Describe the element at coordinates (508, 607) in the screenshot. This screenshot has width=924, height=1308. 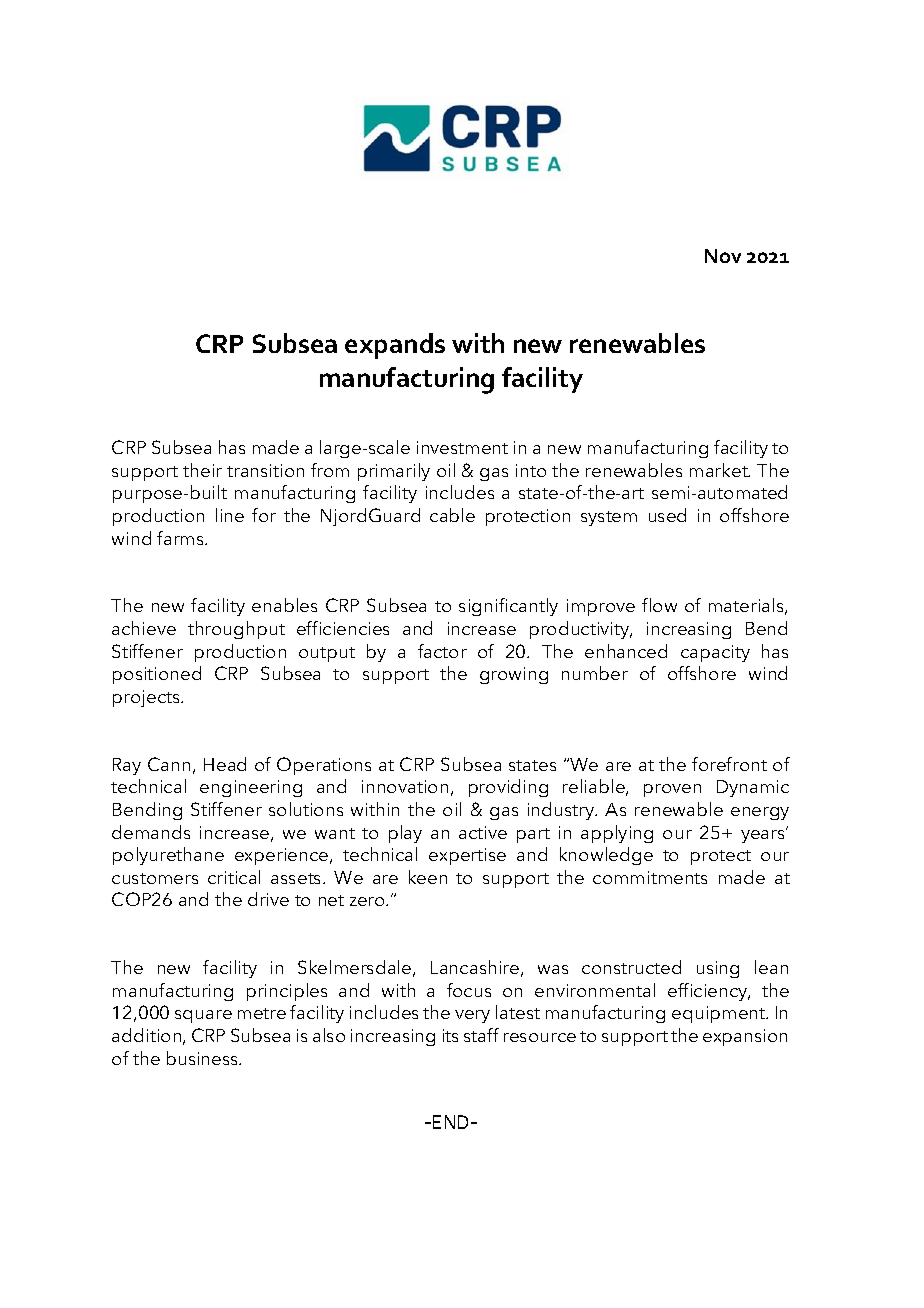
I see `significantly` at that location.
